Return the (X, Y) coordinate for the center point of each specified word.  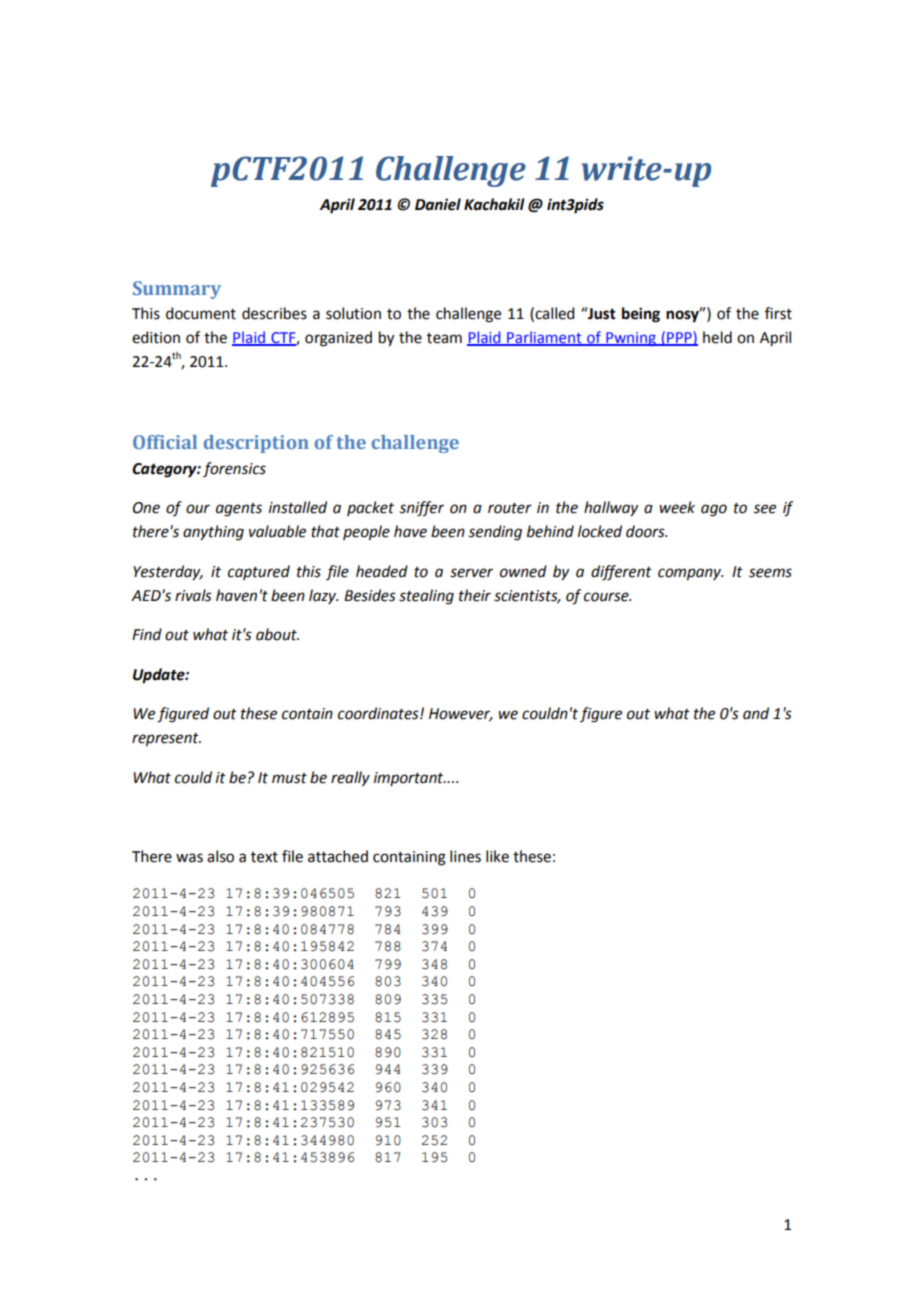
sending (495, 533)
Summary (177, 290)
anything (213, 533)
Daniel (438, 204)
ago (714, 510)
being (641, 315)
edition (156, 337)
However (461, 715)
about (277, 634)
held (717, 337)
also (220, 856)
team (444, 338)
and (756, 713)
